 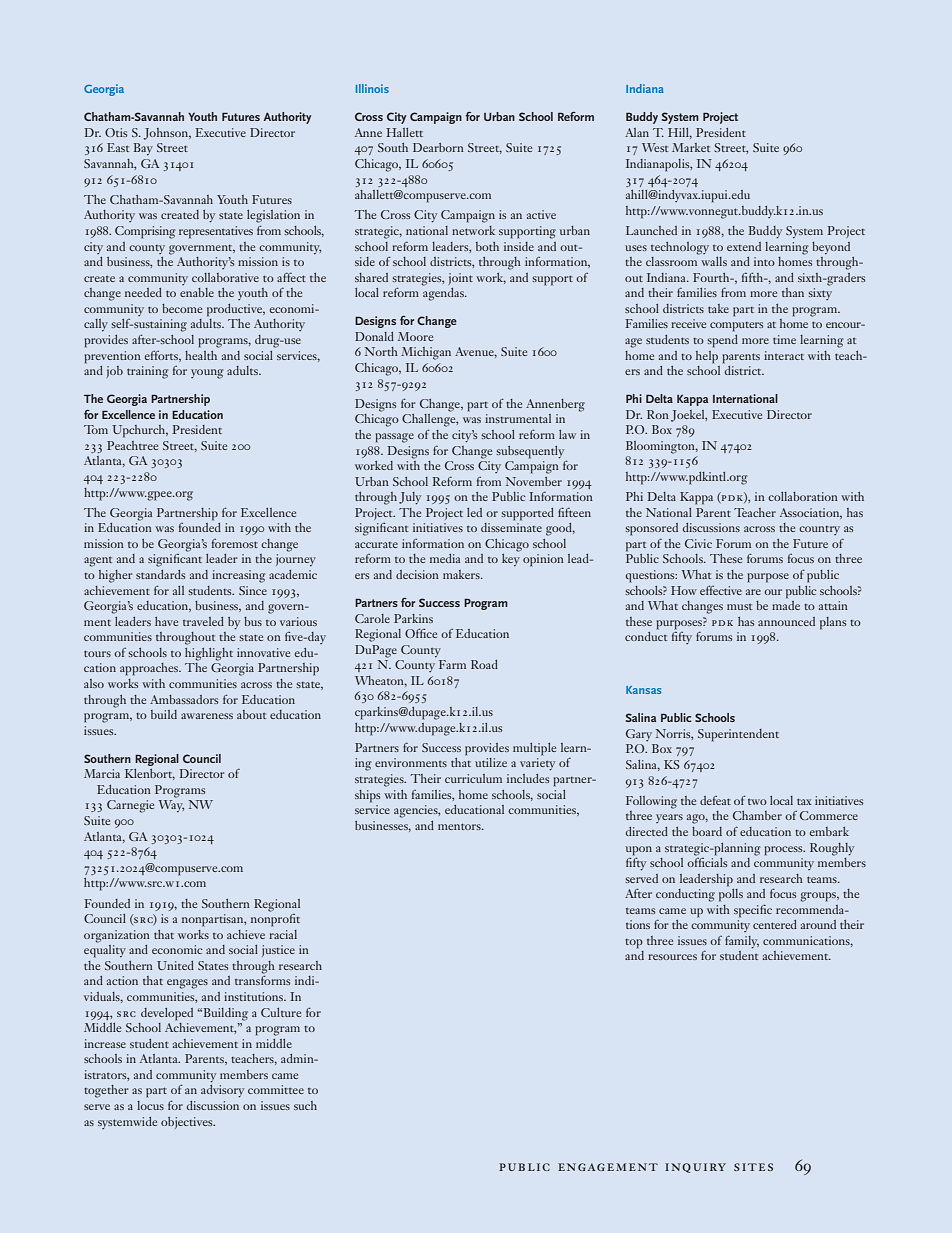 What do you see at coordinates (305, 1105) in the screenshot?
I see `such` at bounding box center [305, 1105].
